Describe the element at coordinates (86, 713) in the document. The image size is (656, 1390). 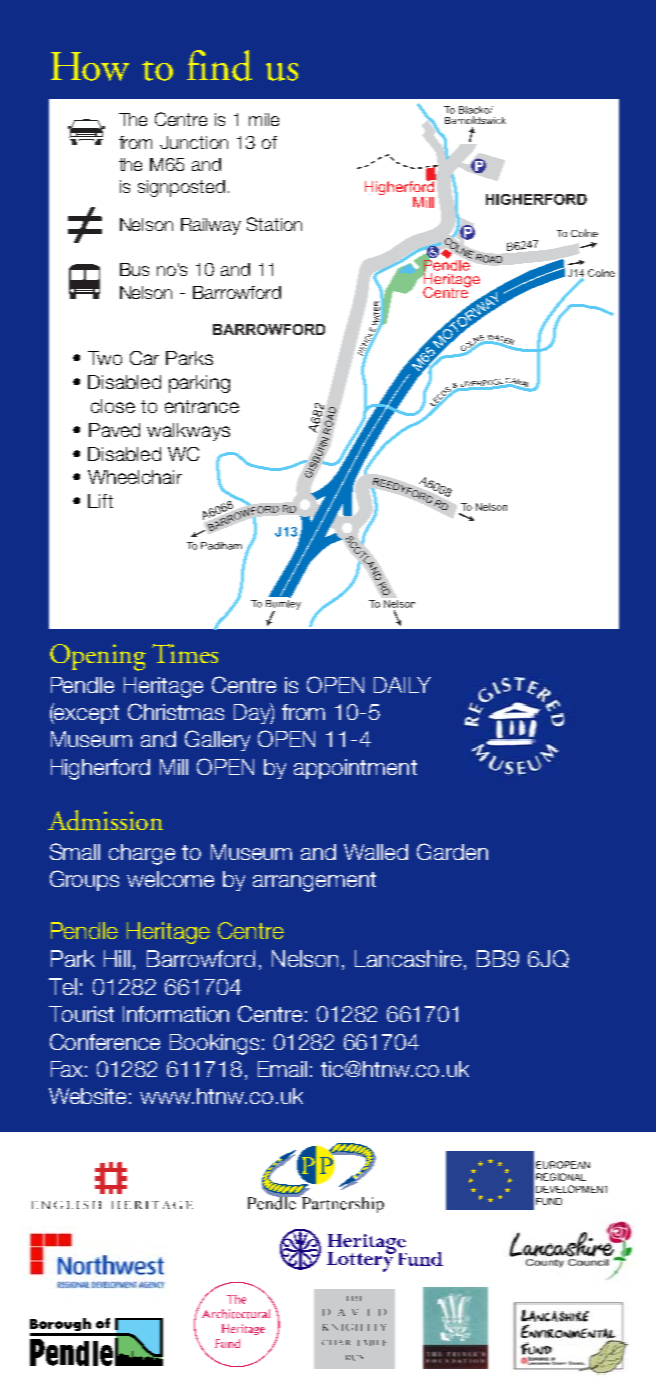
I see `except` at that location.
